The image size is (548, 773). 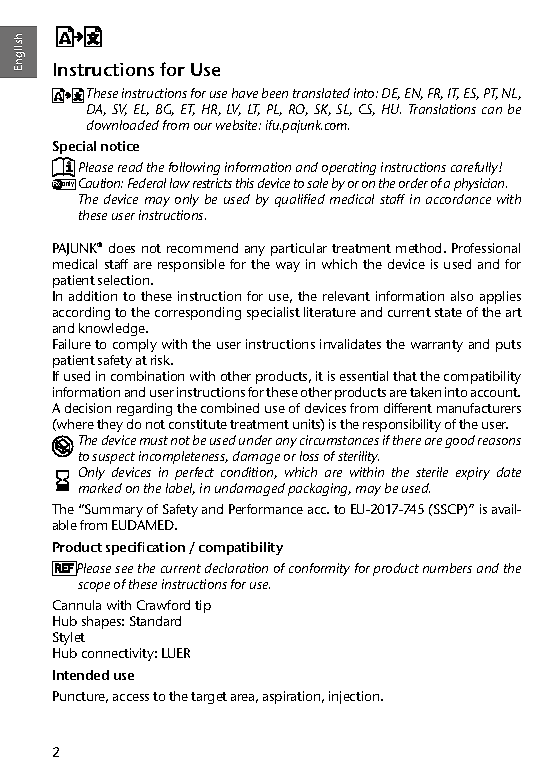 What do you see at coordinates (275, 93) in the screenshot?
I see `been` at bounding box center [275, 93].
